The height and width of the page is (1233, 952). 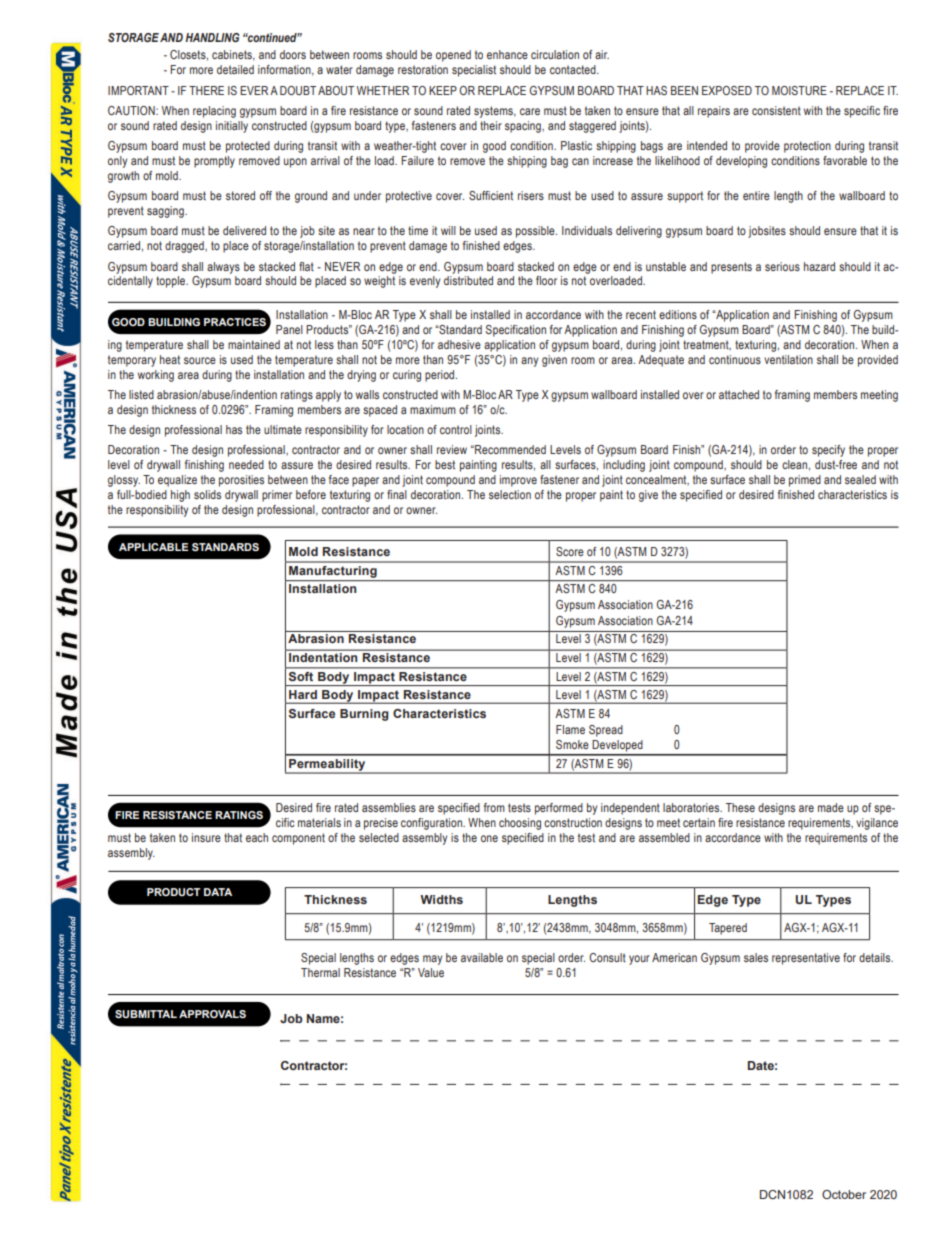 What do you see at coordinates (570, 551) in the page?
I see `Score` at bounding box center [570, 551].
